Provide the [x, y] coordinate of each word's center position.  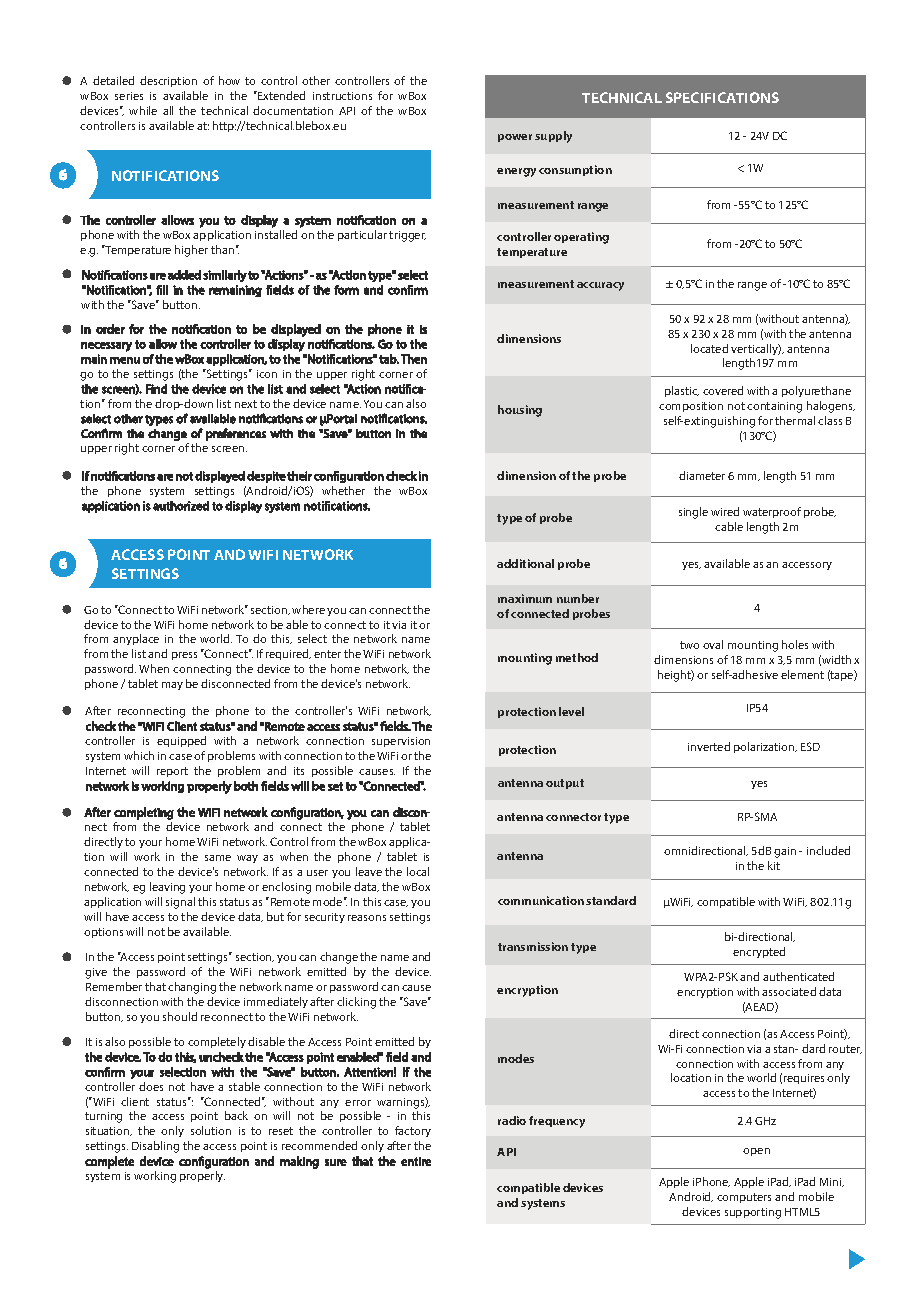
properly [202, 1176]
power [515, 138]
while [143, 110]
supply [553, 137]
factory [413, 1131]
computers [744, 1198]
